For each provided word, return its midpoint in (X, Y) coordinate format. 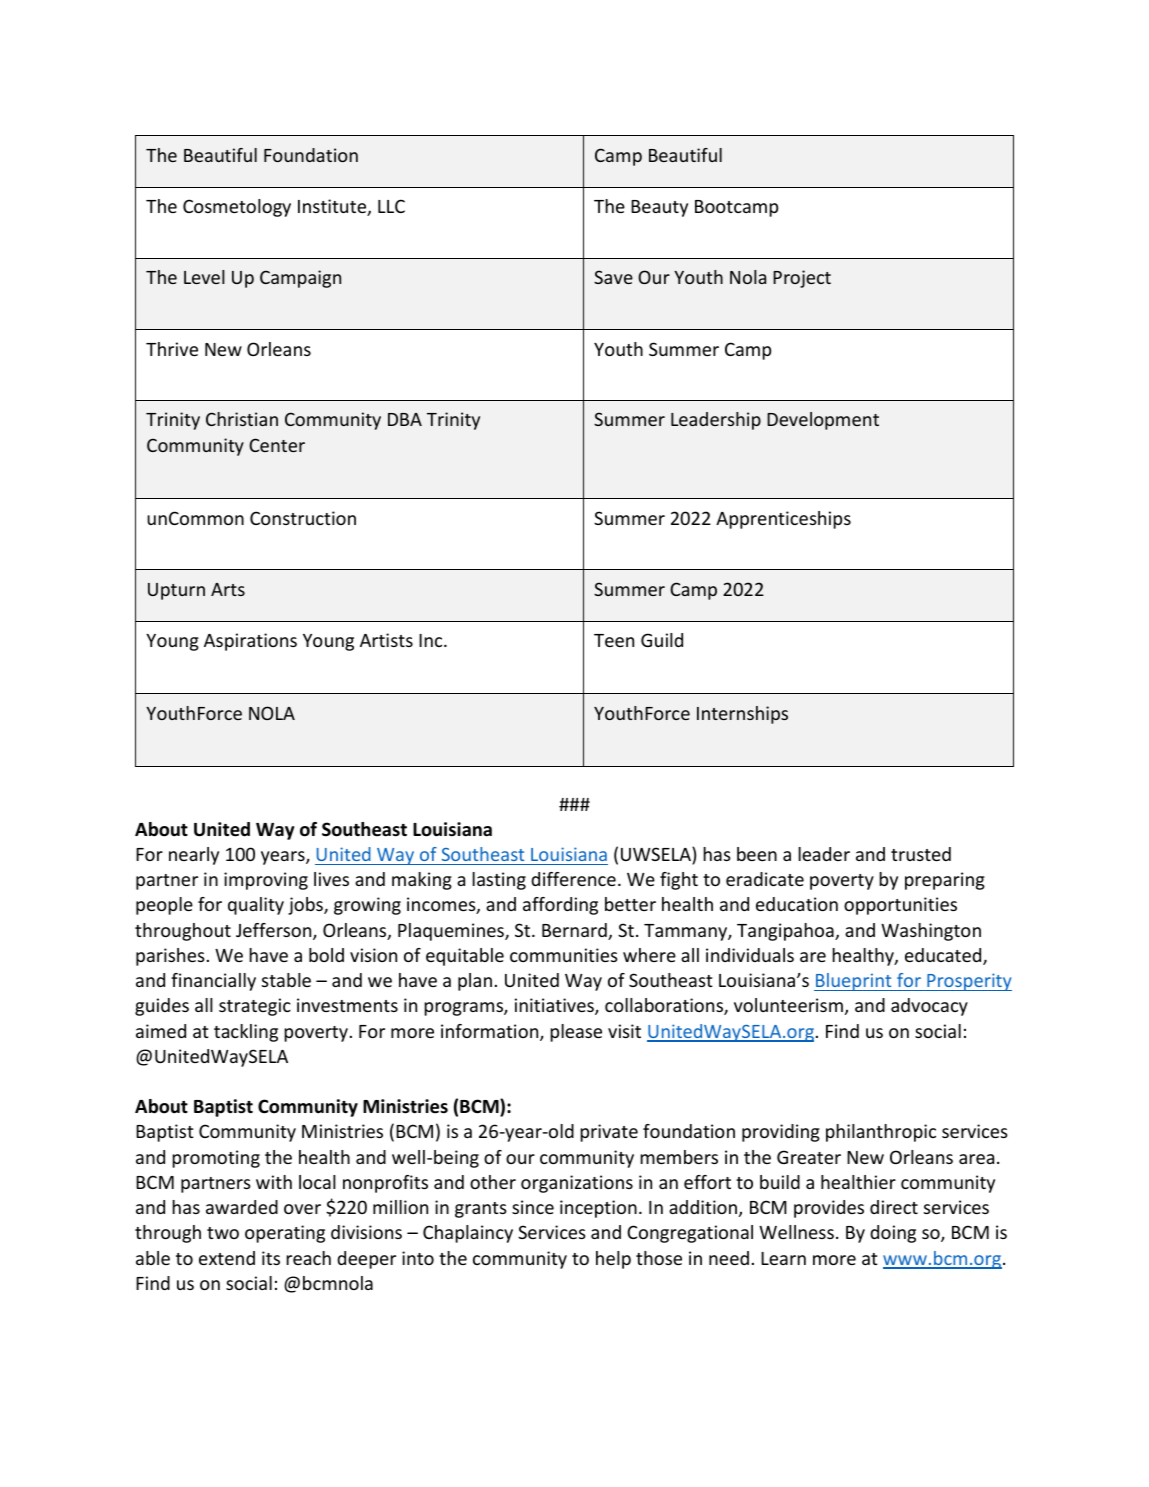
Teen (614, 640)
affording (560, 906)
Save (613, 277)
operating (285, 1234)
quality (256, 906)
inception (598, 1209)
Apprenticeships (783, 520)
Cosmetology (237, 208)
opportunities (900, 906)
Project (802, 279)
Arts (228, 589)
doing (893, 1234)
